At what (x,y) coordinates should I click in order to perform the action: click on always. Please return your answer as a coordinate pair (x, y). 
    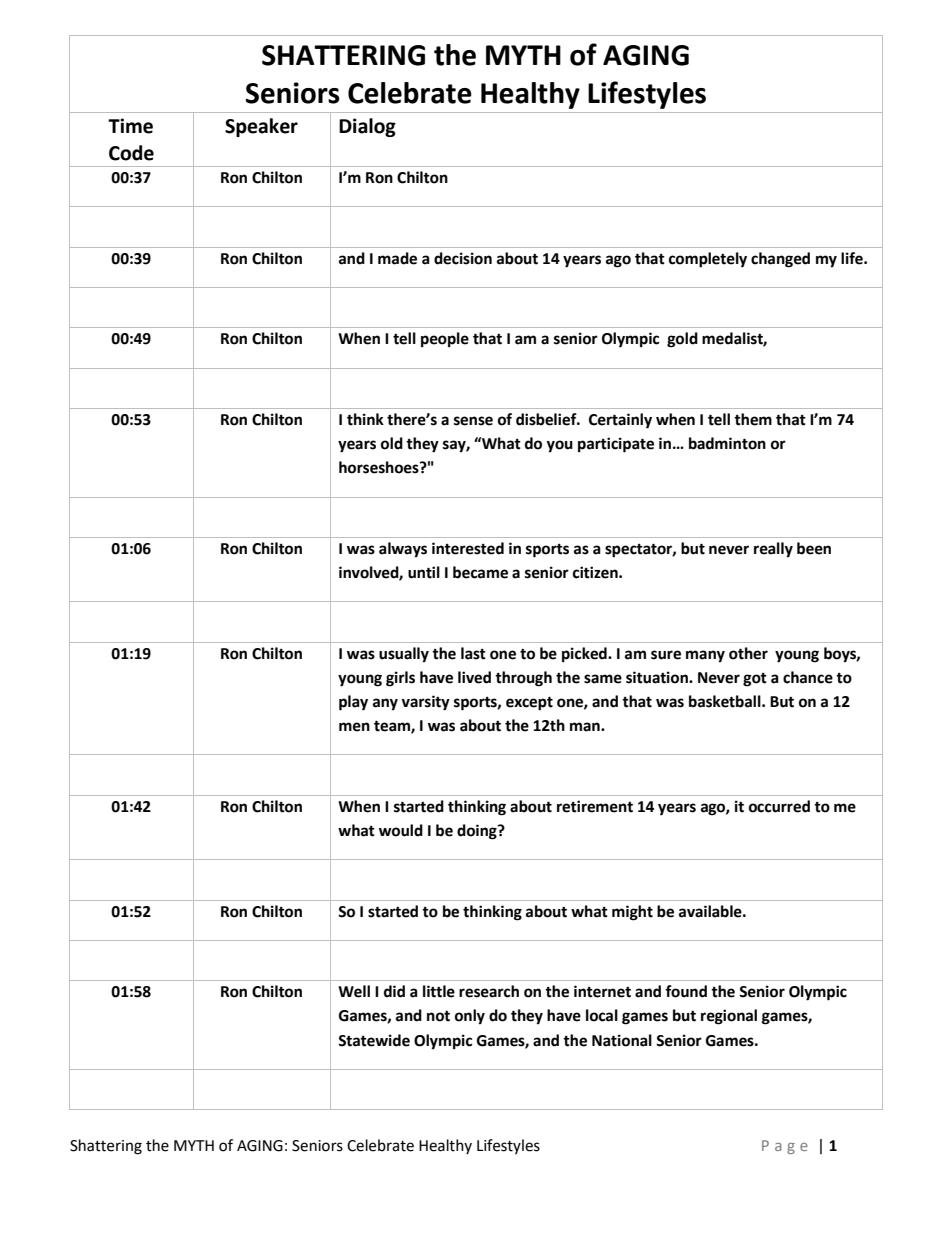
    Looking at the image, I should click on (403, 550).
